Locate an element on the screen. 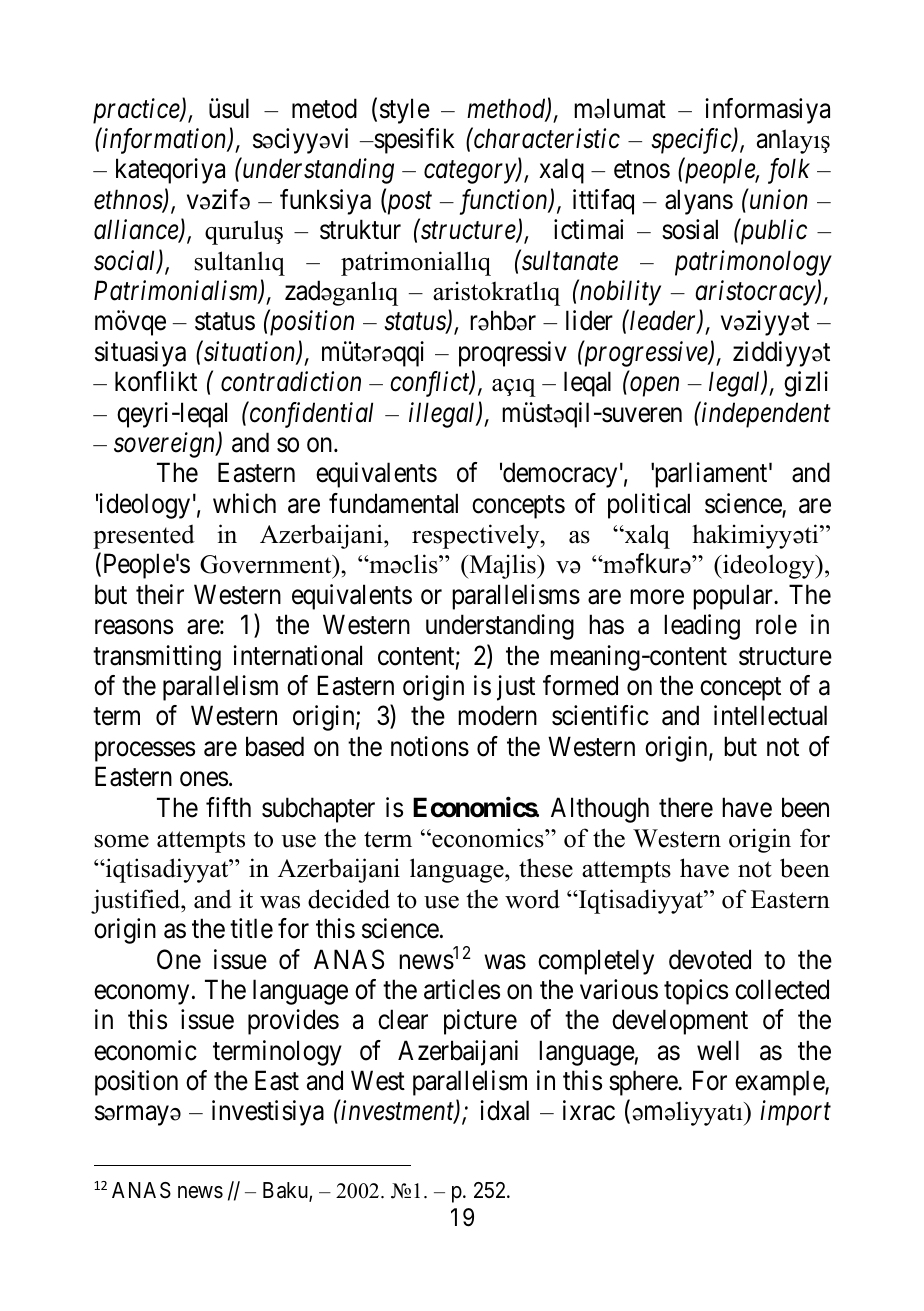 The height and width of the screenshot is (1311, 924). alliance is located at coordinates (137, 230).
